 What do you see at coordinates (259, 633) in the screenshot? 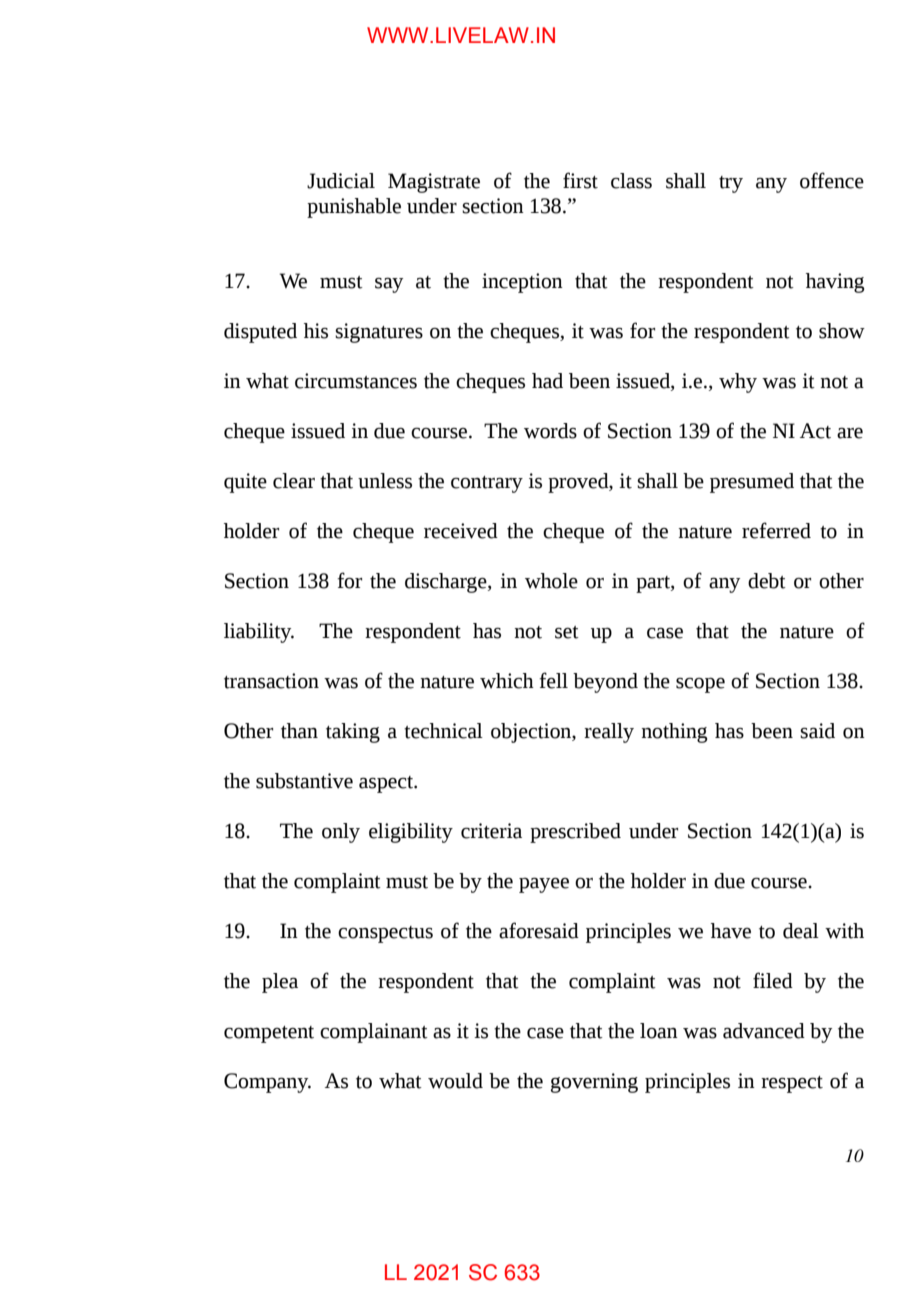
I see `liability` at bounding box center [259, 633].
